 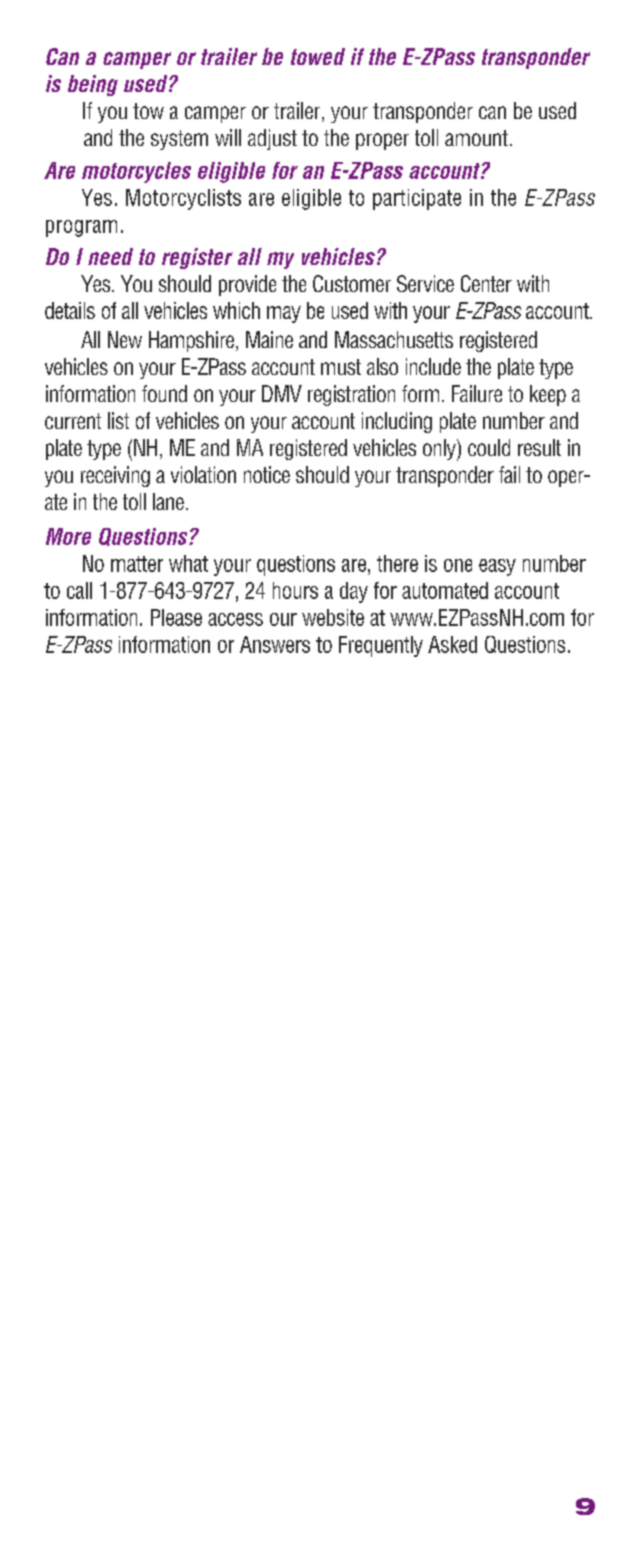 What do you see at coordinates (115, 476) in the image?
I see `receiving` at bounding box center [115, 476].
